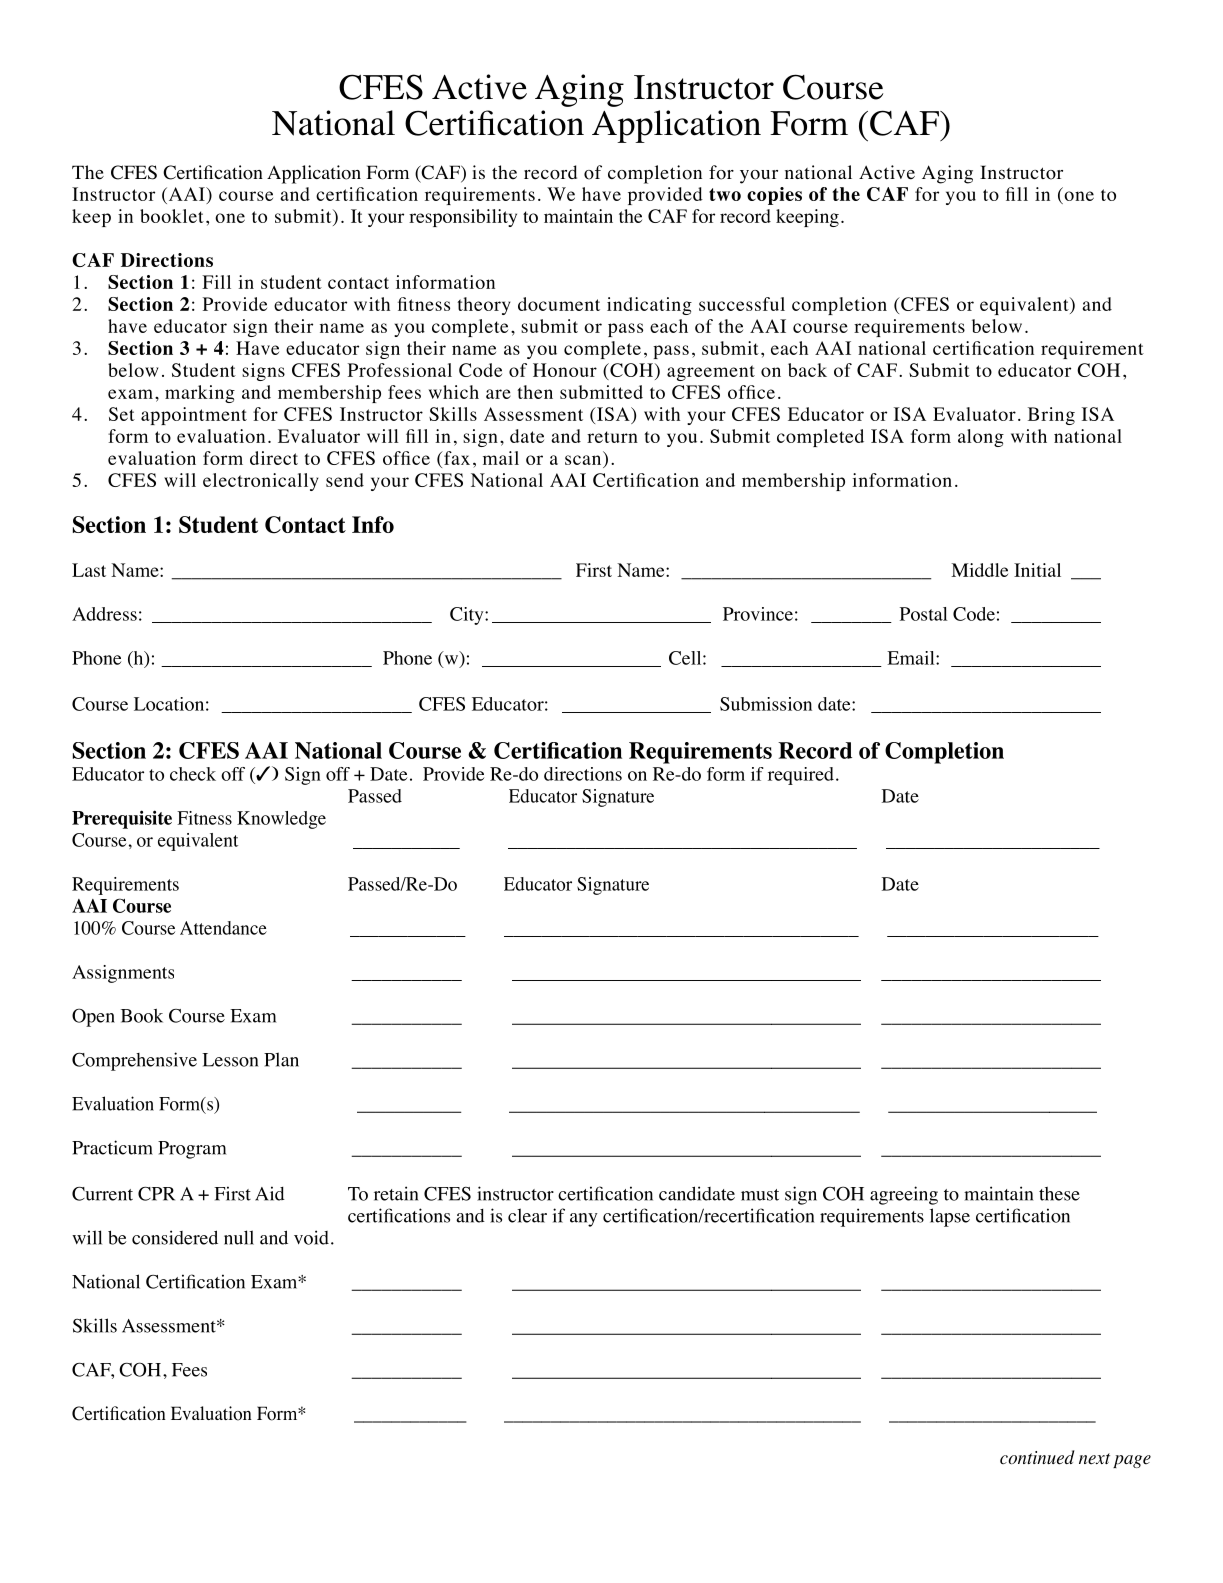  I want to click on Postal, so click(924, 614).
